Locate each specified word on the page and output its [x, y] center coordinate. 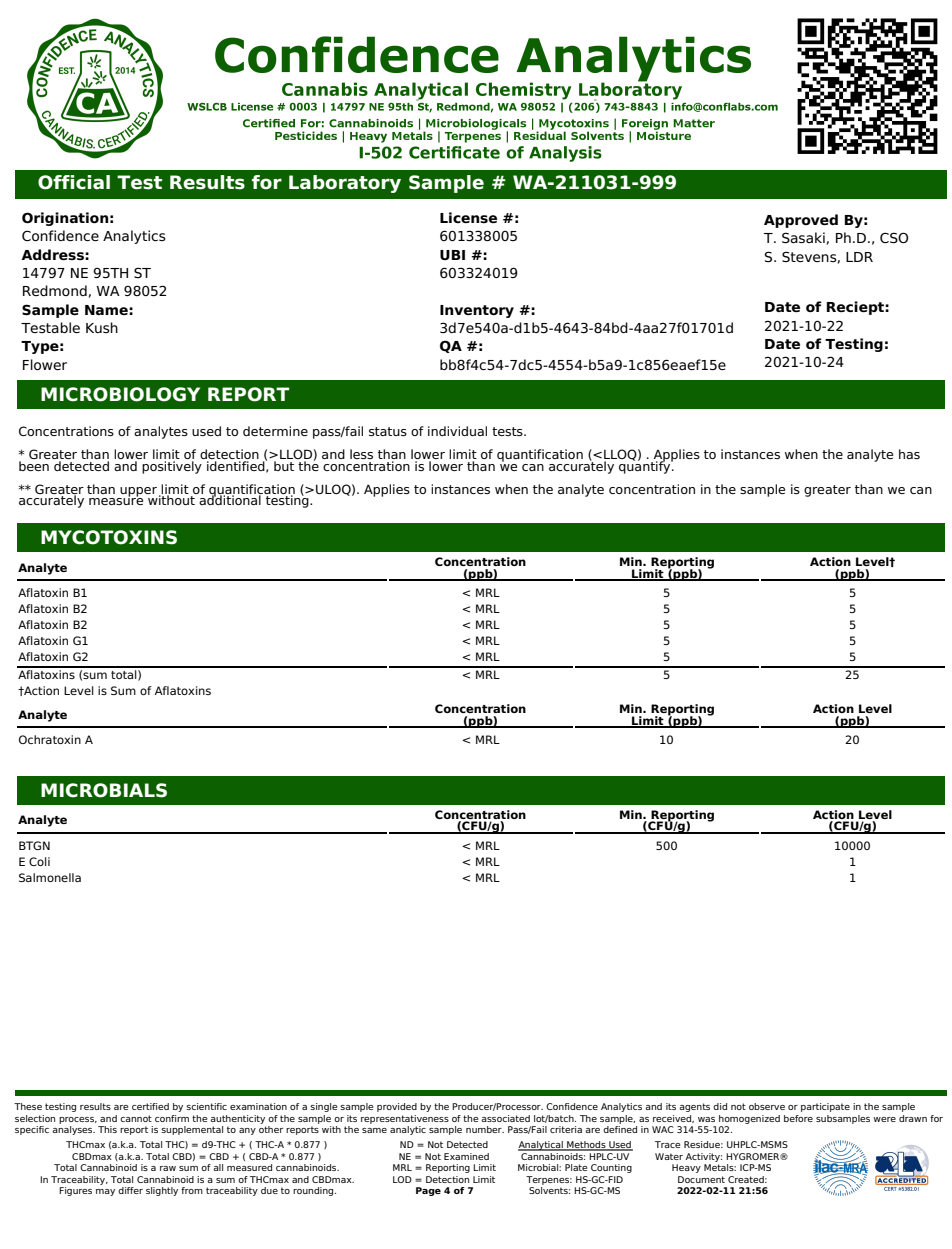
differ [130, 1190]
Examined [466, 1156]
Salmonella [50, 877]
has [909, 454]
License [468, 217]
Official [74, 182]
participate [825, 1107]
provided [397, 1107]
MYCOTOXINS [109, 537]
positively [172, 467]
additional [230, 499]
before [798, 1118]
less [361, 454]
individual [457, 431]
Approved [801, 221]
